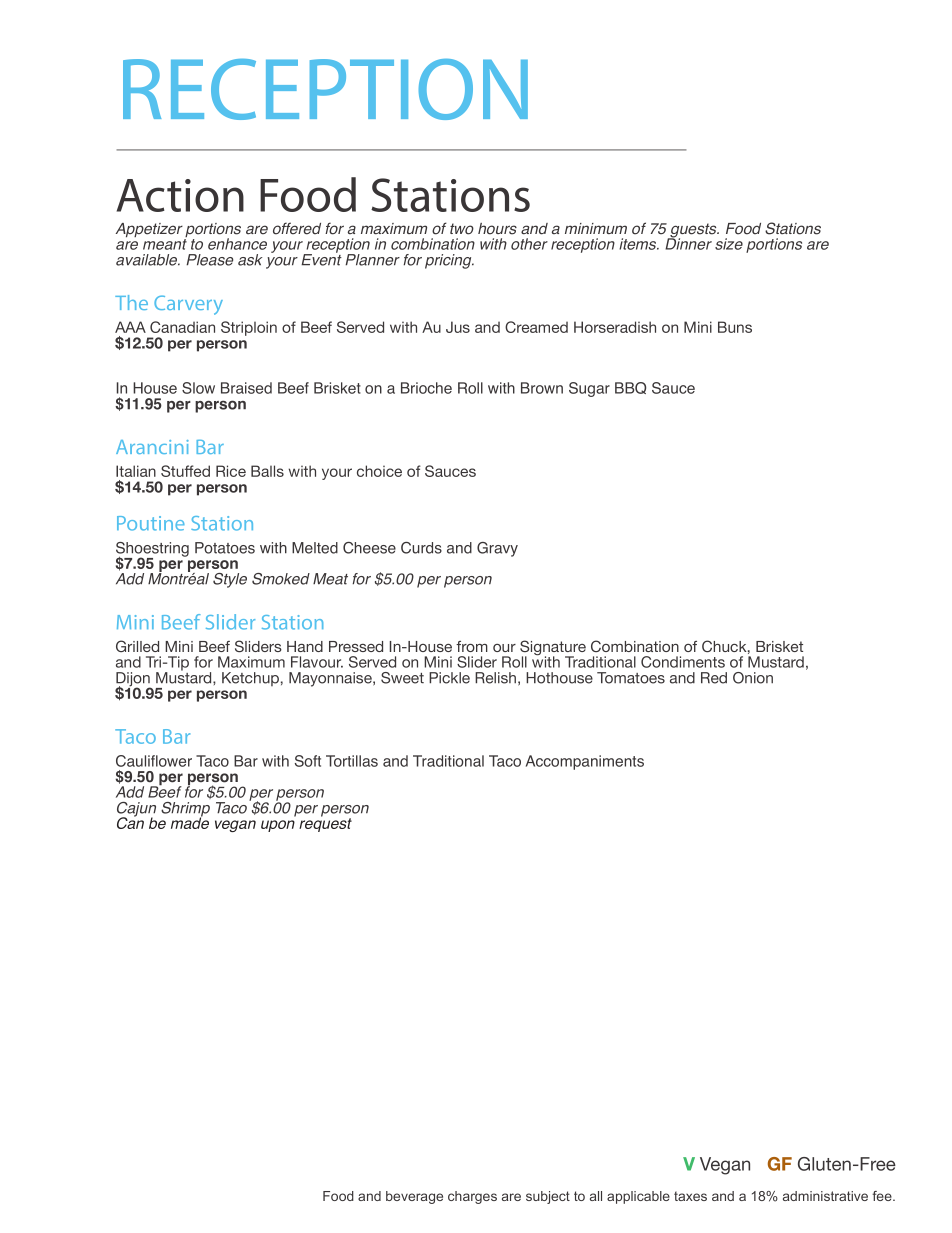 This document has height=1233, width=952. What do you see at coordinates (497, 229) in the document?
I see `hours` at bounding box center [497, 229].
